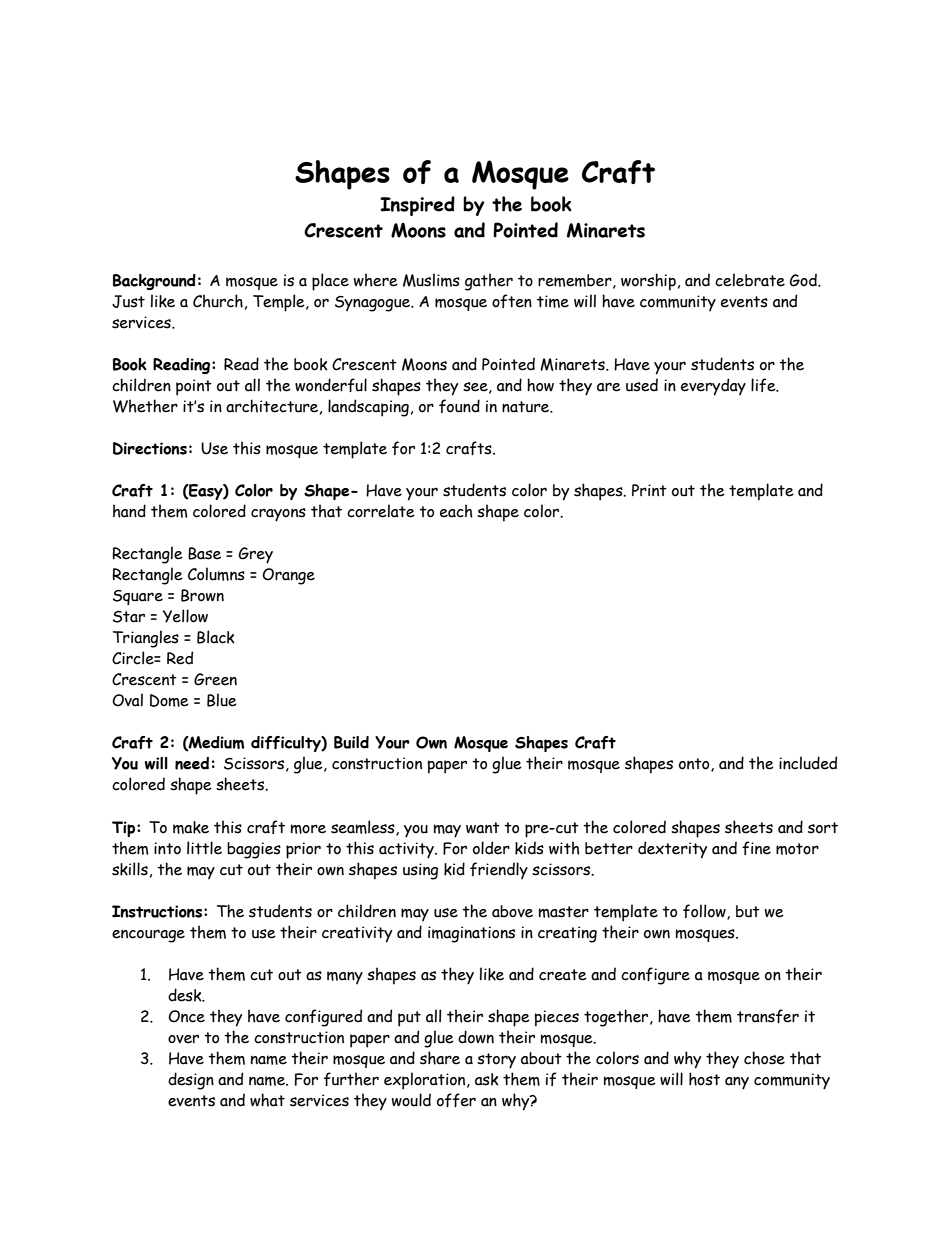 This screenshot has width=952, height=1233. I want to click on Inspired, so click(417, 206).
